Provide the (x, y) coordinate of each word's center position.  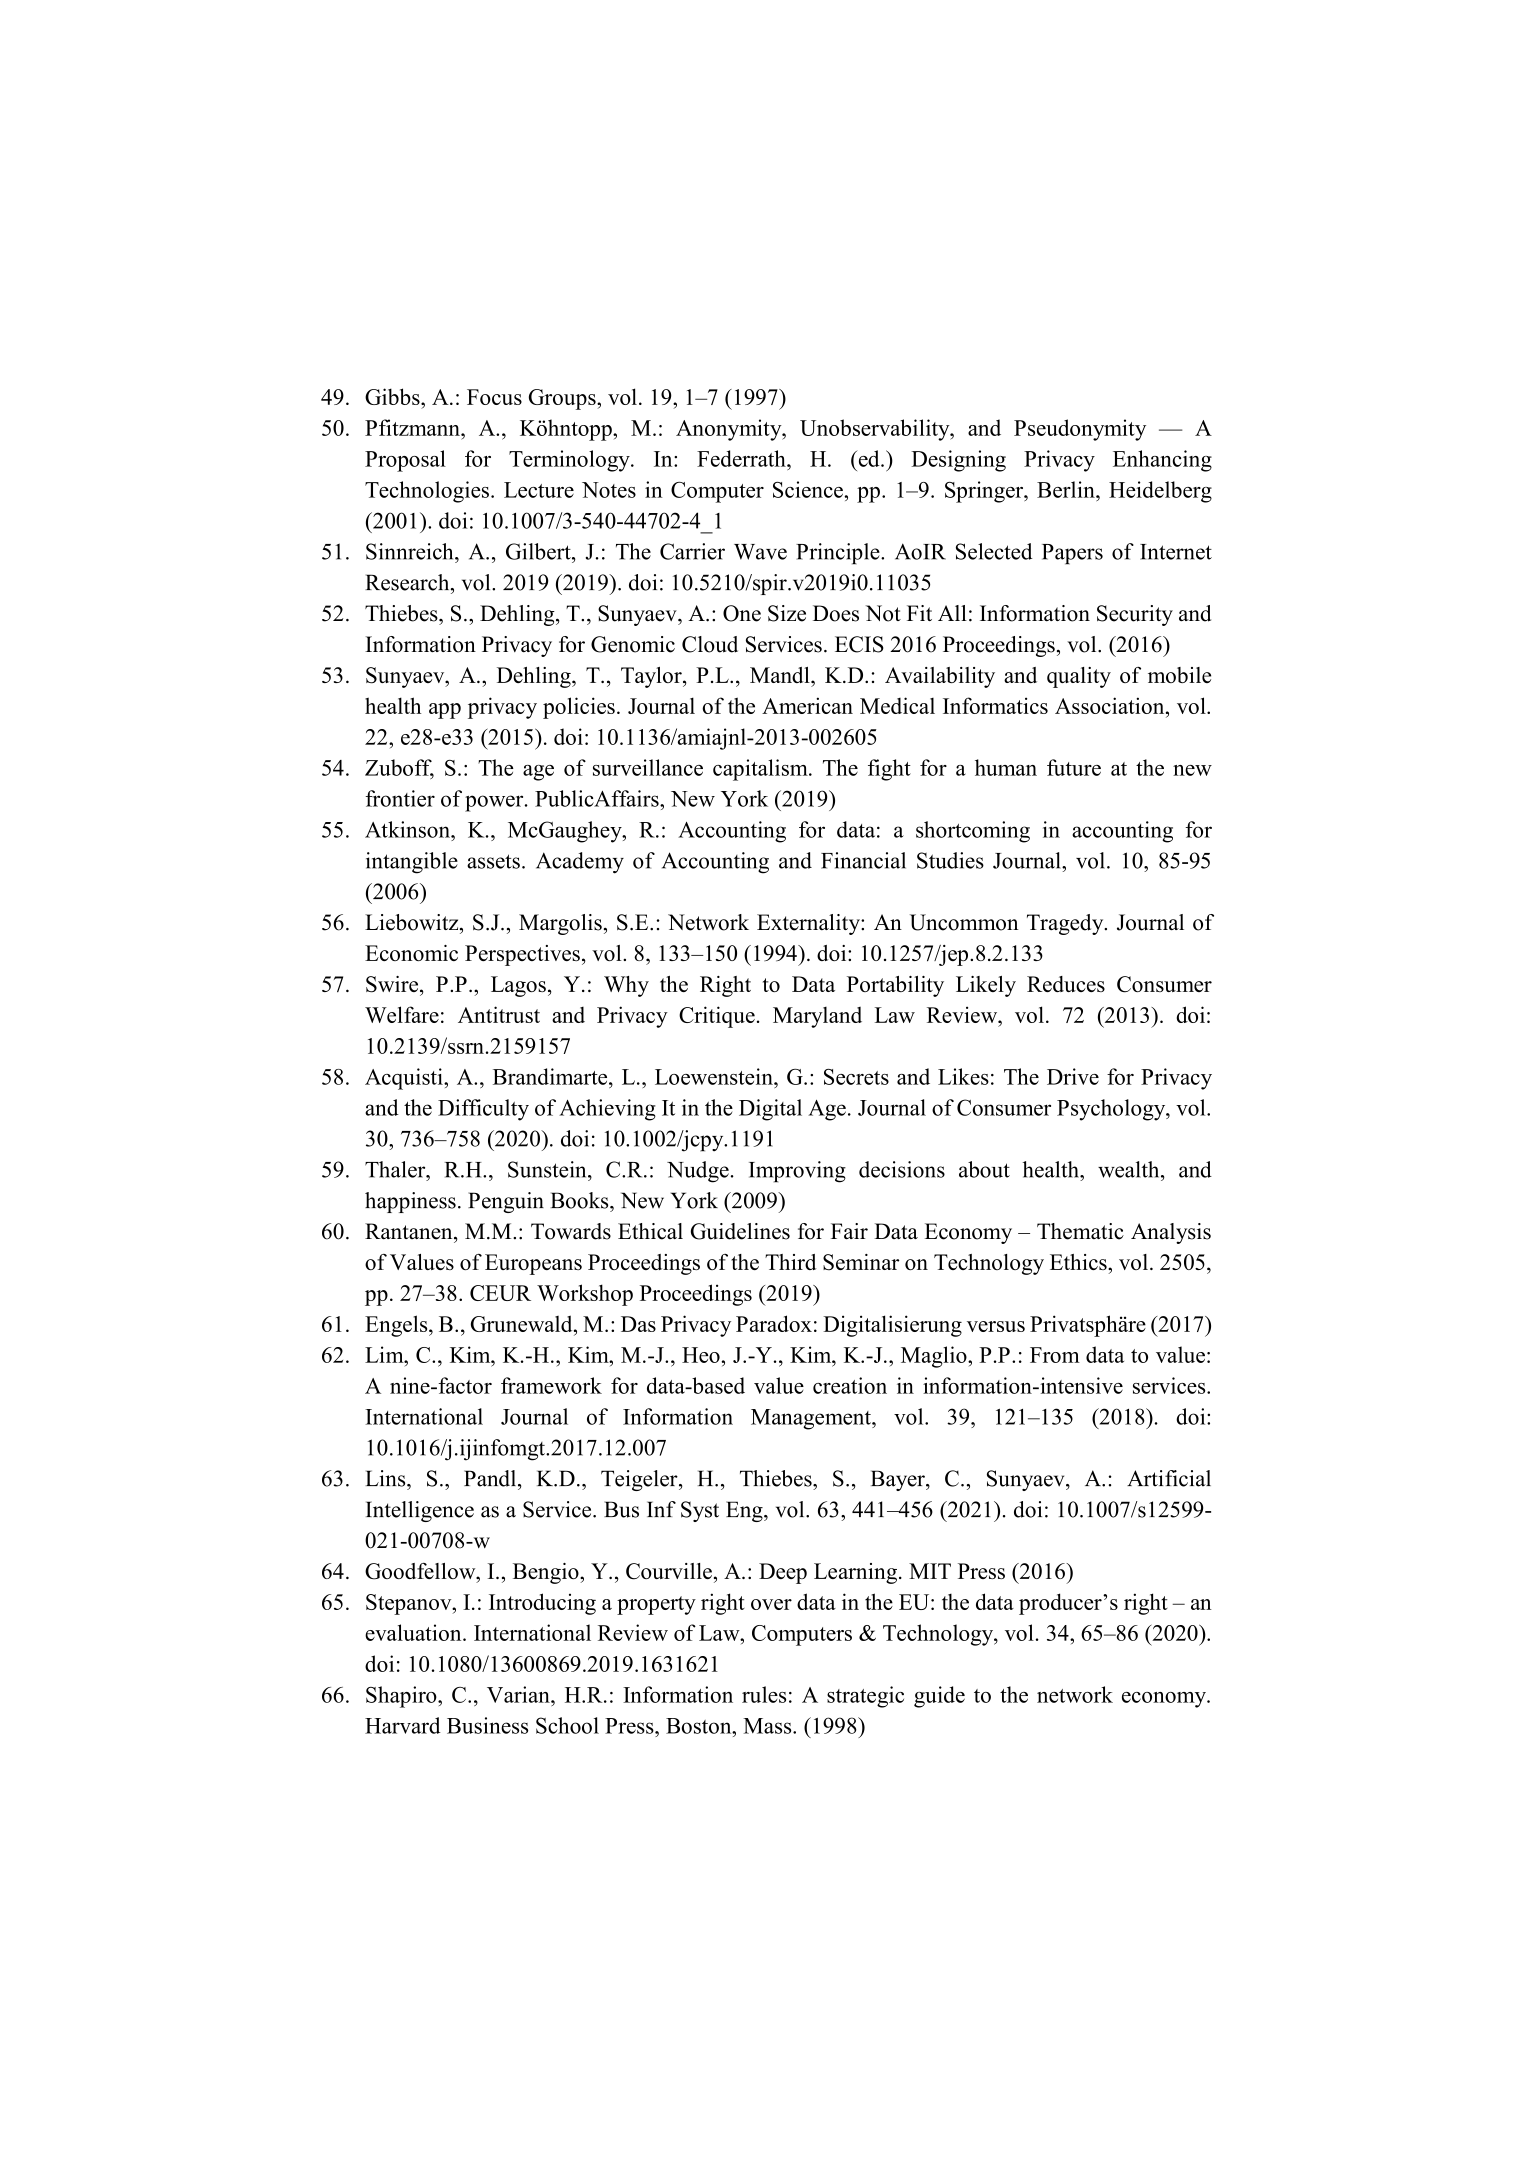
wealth (1130, 1169)
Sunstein (548, 1169)
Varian (519, 1694)
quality (1079, 677)
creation (850, 1385)
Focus (494, 397)
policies (579, 708)
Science (809, 489)
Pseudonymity (1080, 430)
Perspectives (522, 955)
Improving (797, 1172)
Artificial (1169, 1478)
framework (551, 1385)
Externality (809, 924)
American (807, 705)
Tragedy (1066, 924)
